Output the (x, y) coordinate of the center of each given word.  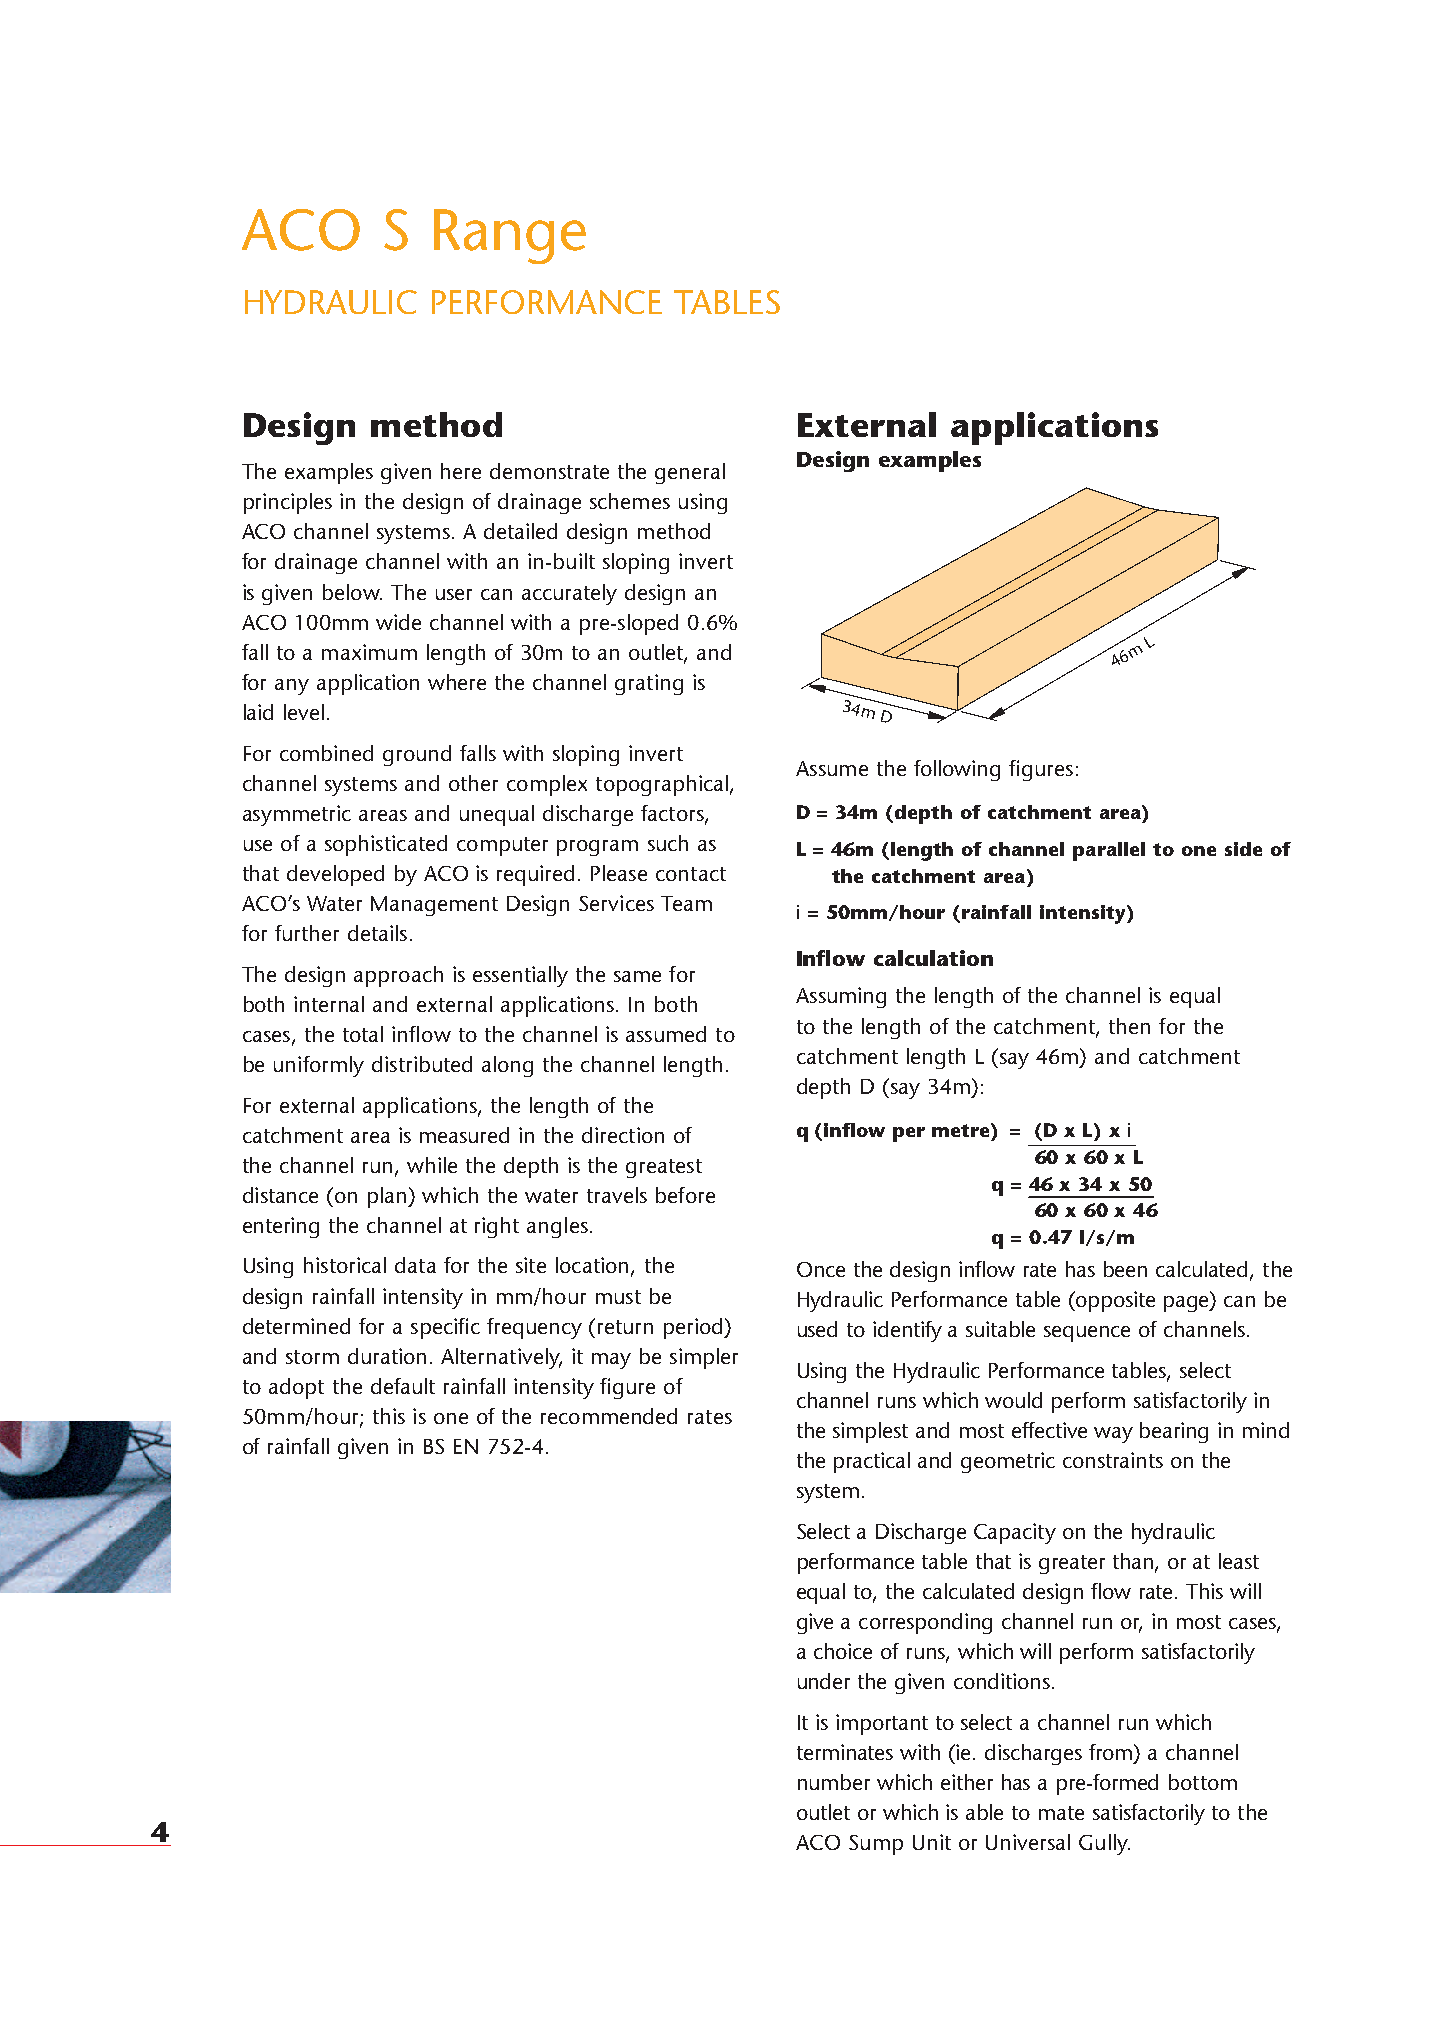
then (1129, 1026)
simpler (704, 1358)
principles (288, 503)
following (957, 770)
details (377, 933)
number (834, 1782)
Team (686, 903)
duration (387, 1356)
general (690, 473)
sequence (1087, 1334)
